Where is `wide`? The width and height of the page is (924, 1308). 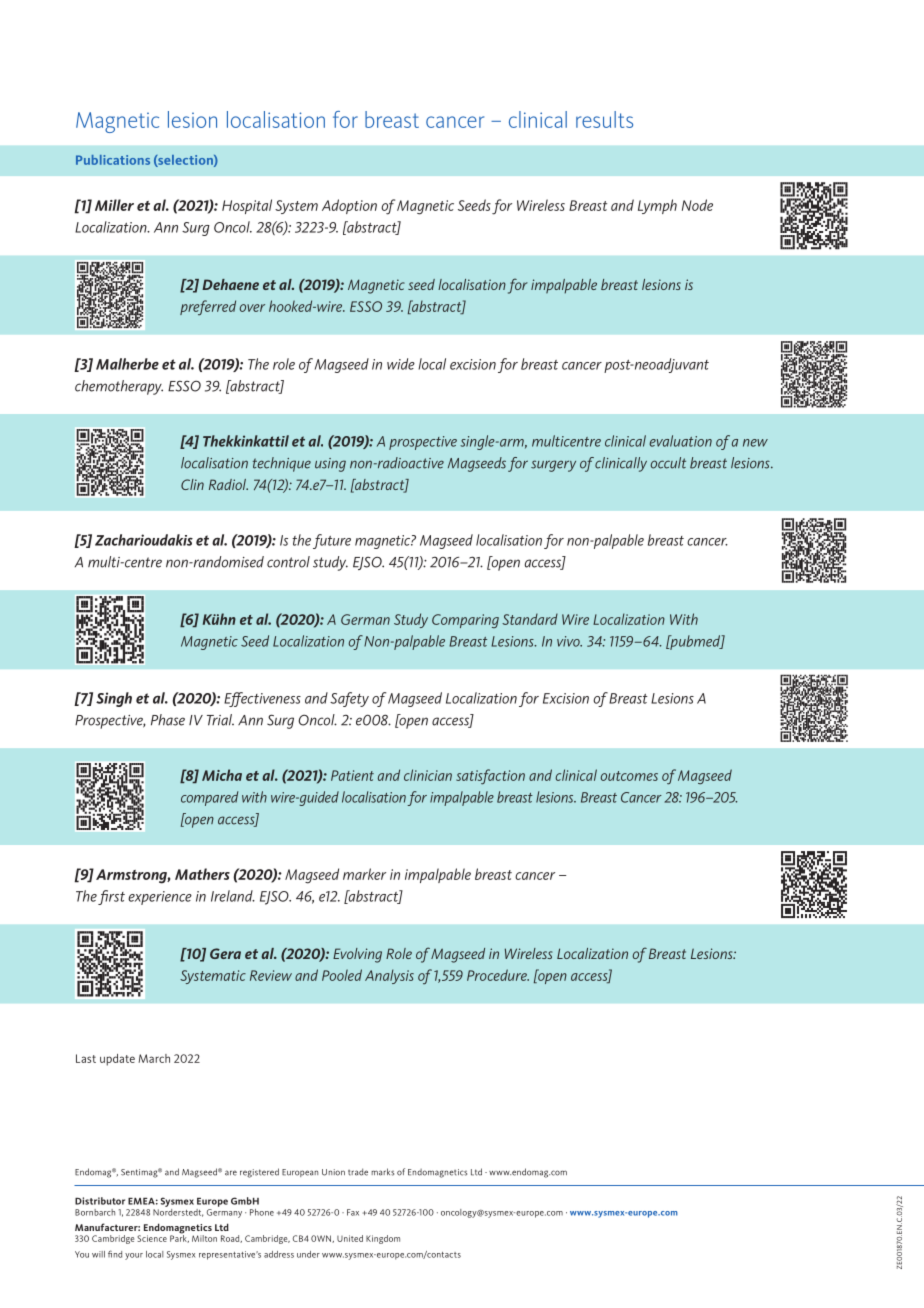
wide is located at coordinates (401, 364).
